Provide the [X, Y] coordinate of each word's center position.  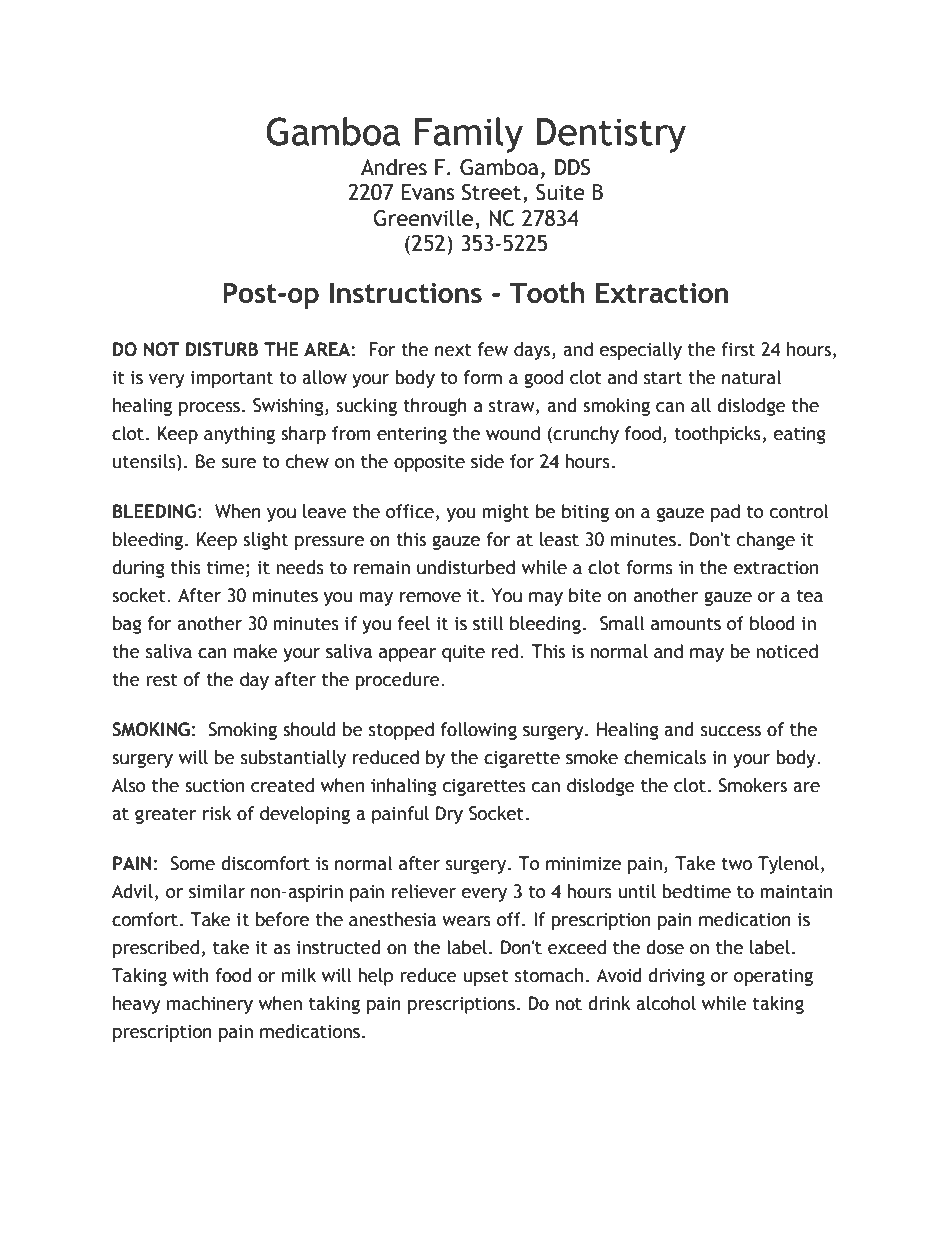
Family [469, 135]
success [731, 731]
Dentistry [611, 135]
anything [239, 435]
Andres [394, 167]
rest [162, 680]
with [190, 975]
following [479, 731]
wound [513, 433]
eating [800, 435]
